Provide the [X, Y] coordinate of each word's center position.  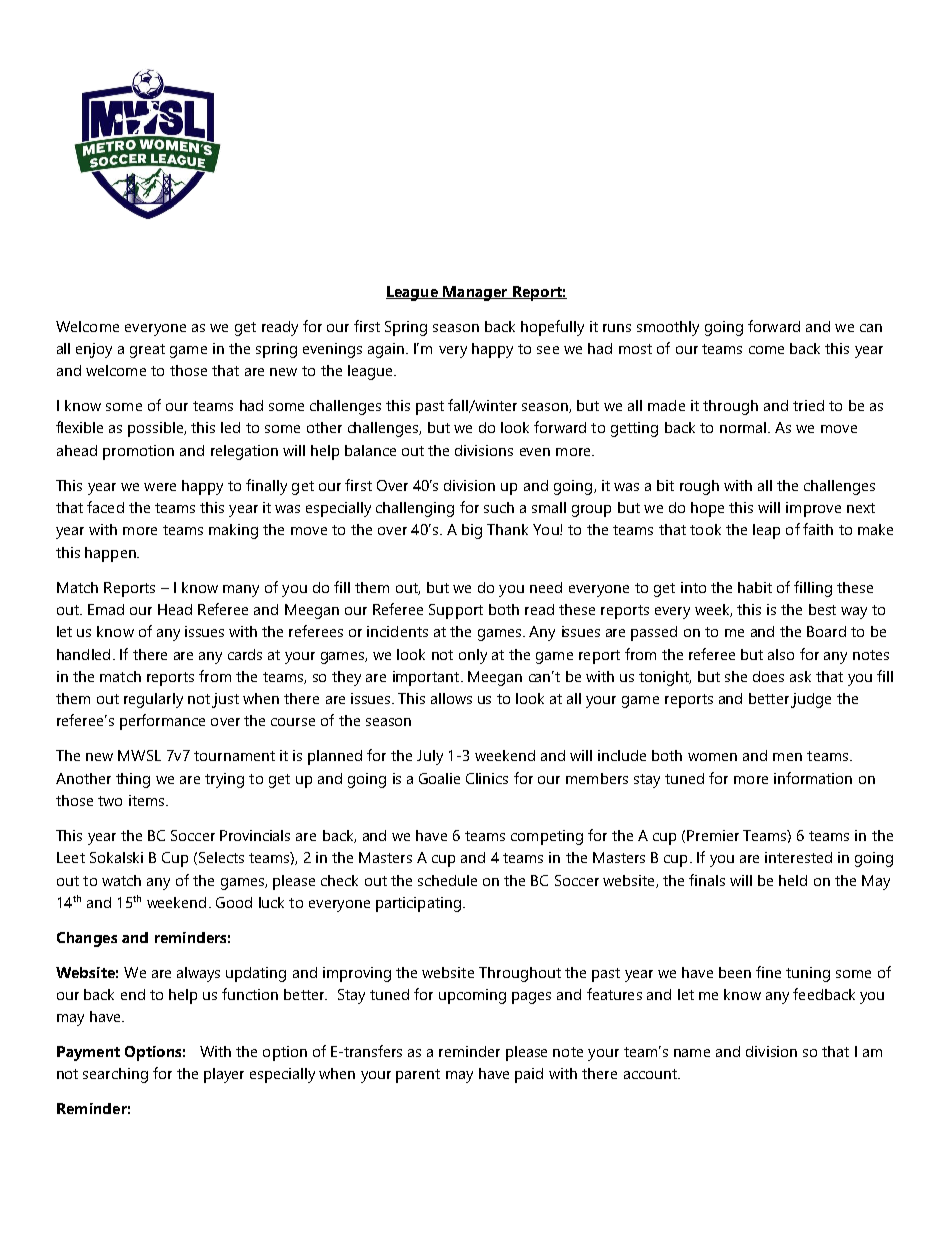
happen [111, 554]
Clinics [487, 778]
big [472, 531]
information [813, 778]
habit [755, 587]
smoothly [668, 328]
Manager [475, 293]
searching [115, 1075]
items [148, 800]
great [147, 351]
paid [529, 1075]
